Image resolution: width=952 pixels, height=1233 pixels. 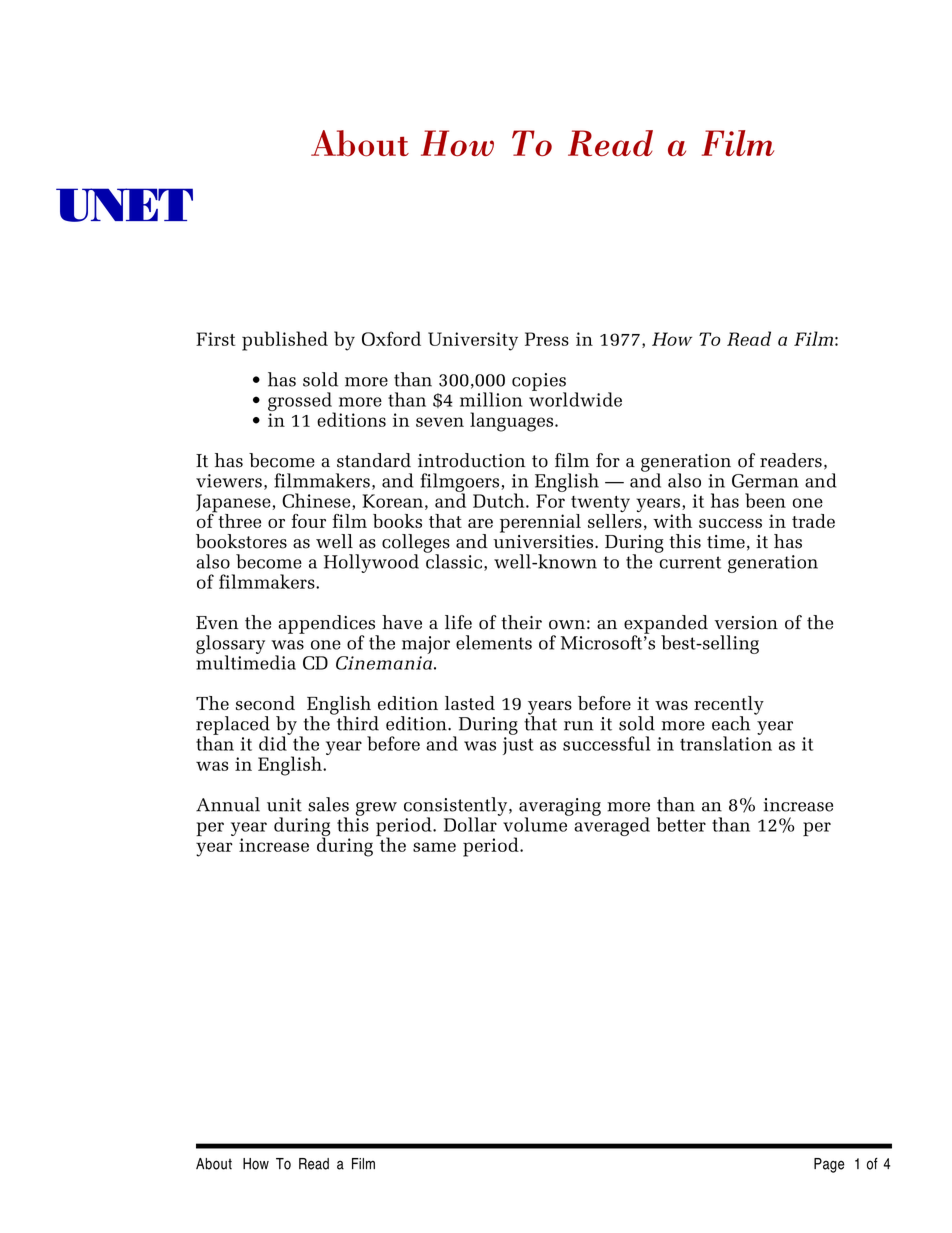 I want to click on Page, so click(x=829, y=1165).
